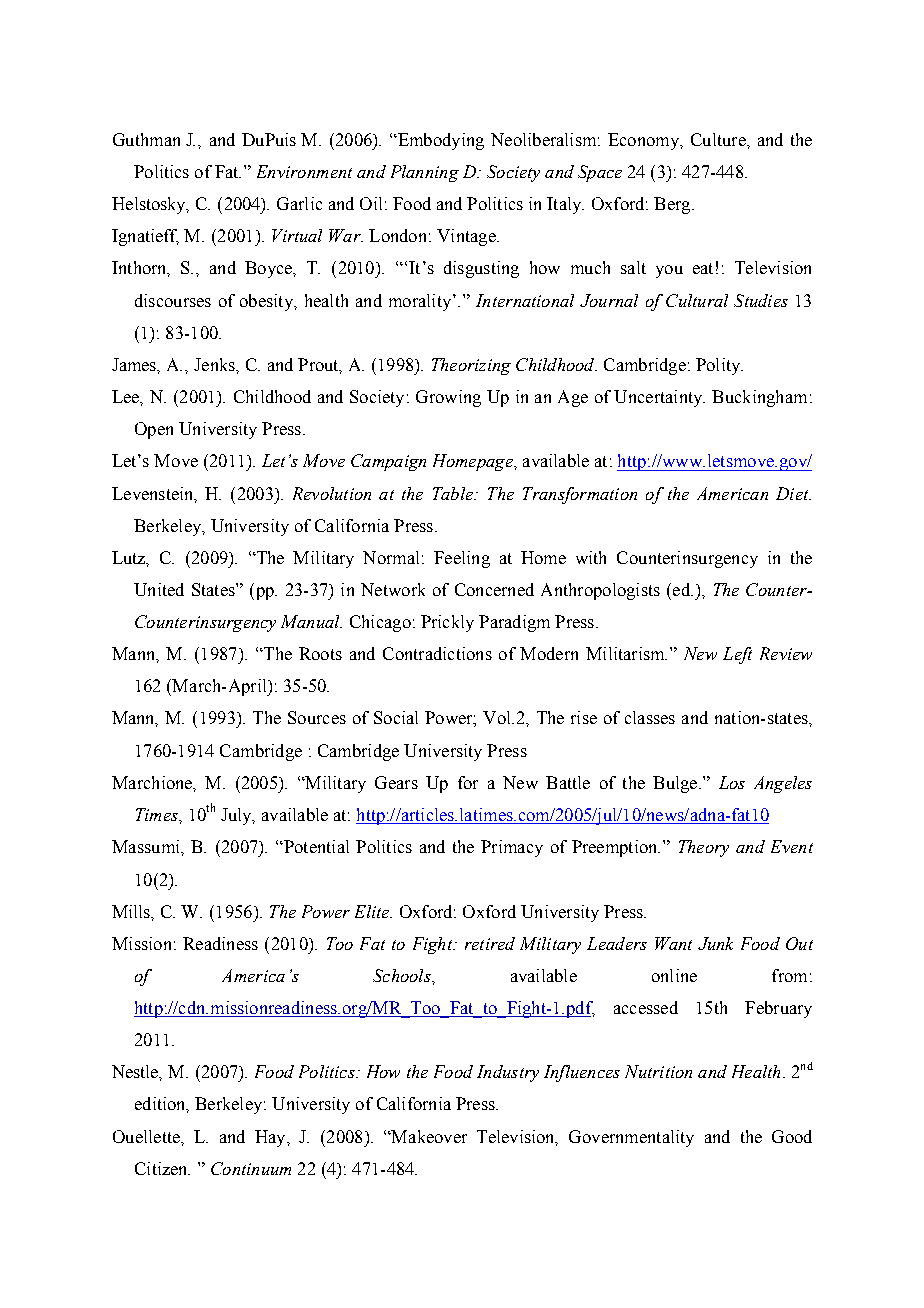 This page has height=1308, width=924. I want to click on Contradictions, so click(437, 653).
